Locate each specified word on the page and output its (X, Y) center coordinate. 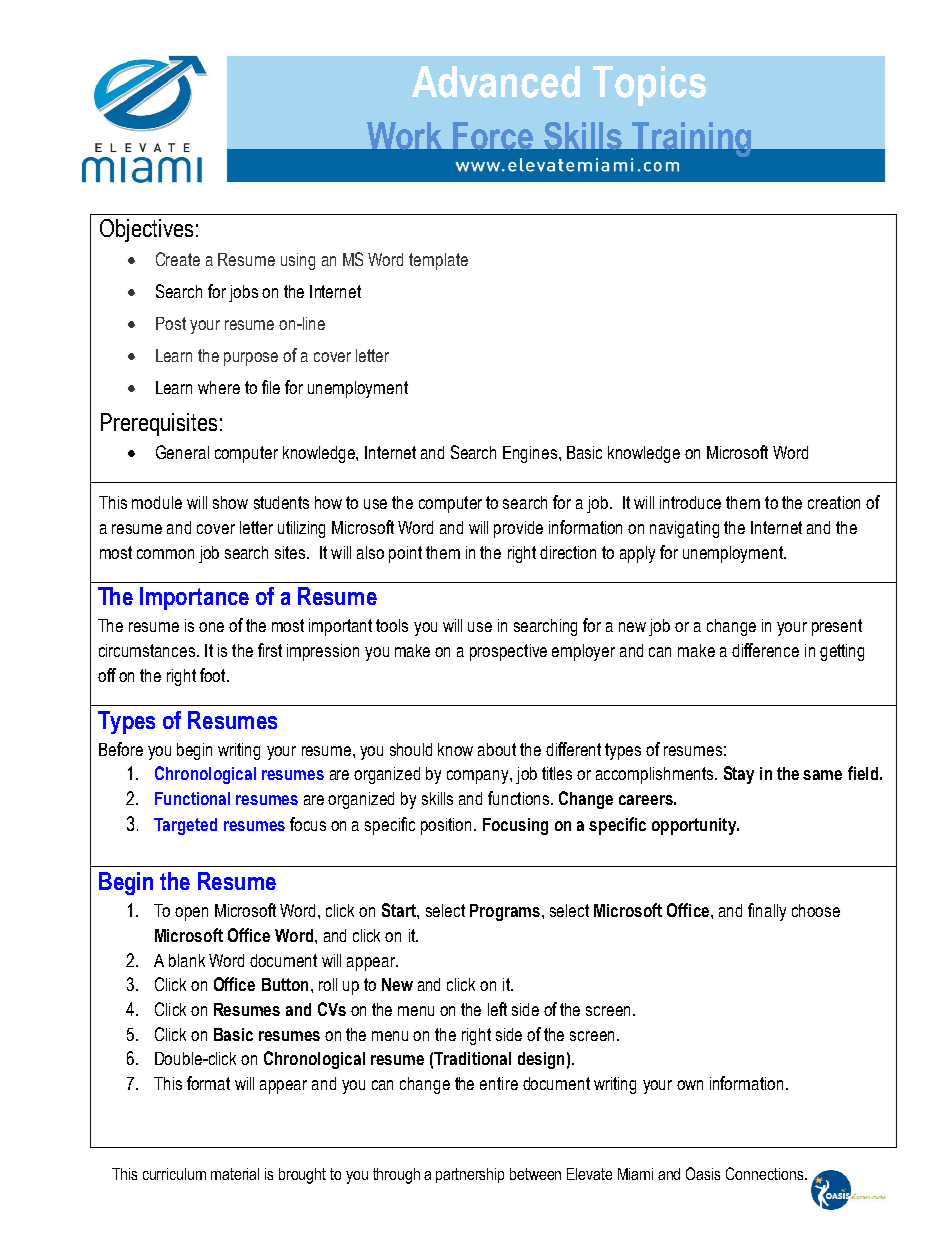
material (235, 1174)
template (438, 261)
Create (178, 259)
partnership (470, 1175)
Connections (766, 1173)
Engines (531, 454)
